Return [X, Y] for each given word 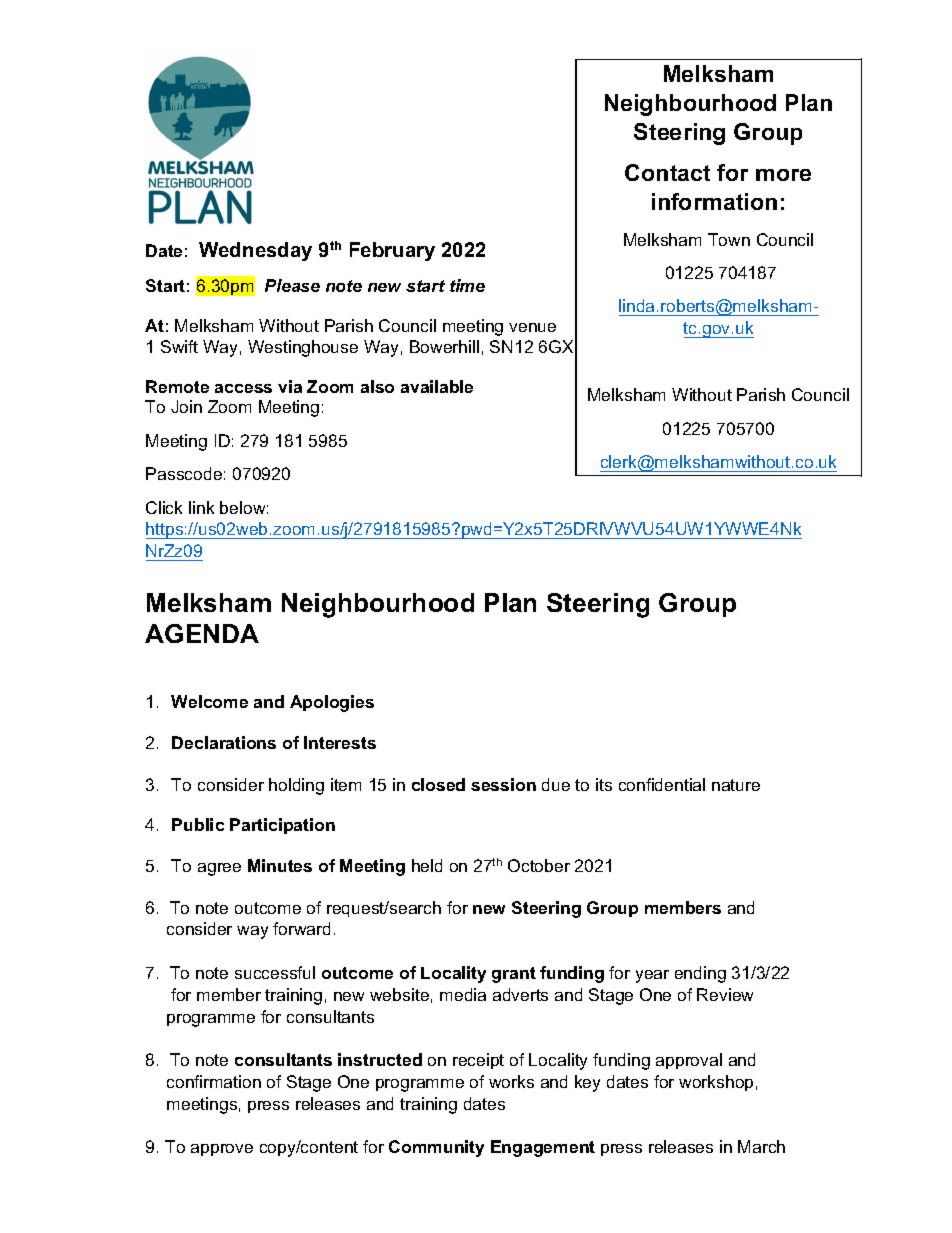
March [761, 1146]
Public [198, 824]
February [392, 251]
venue [532, 327]
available [437, 386]
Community [436, 1148]
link [201, 507]
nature [736, 785]
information [714, 201]
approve [222, 1150]
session [503, 784]
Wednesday [255, 251]
